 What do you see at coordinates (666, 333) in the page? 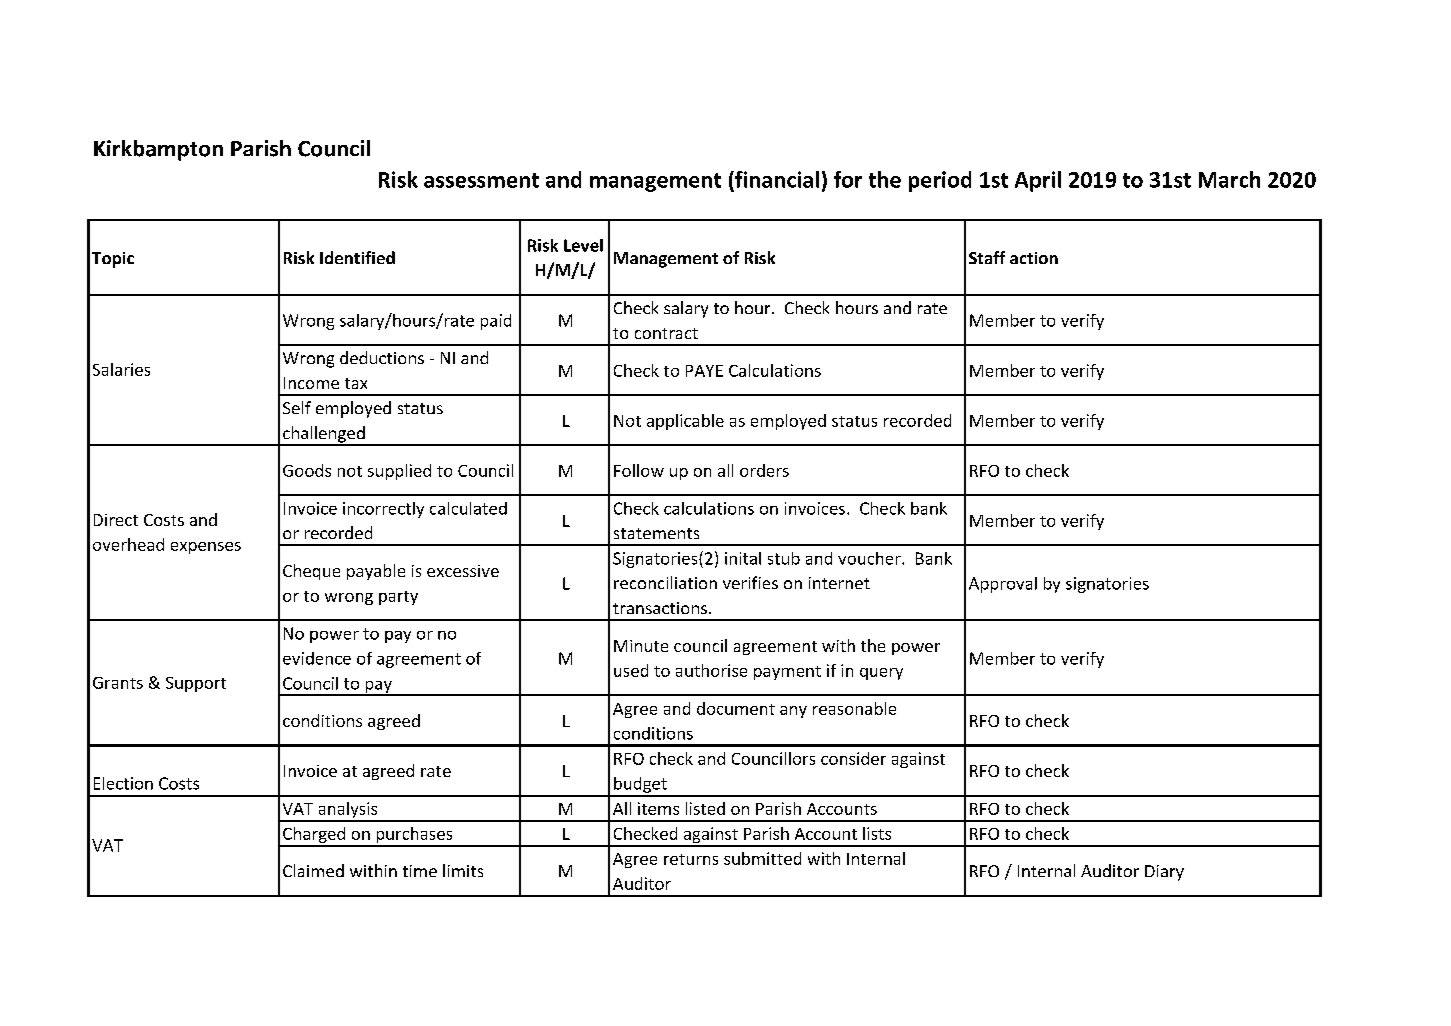
I see `contract` at bounding box center [666, 333].
